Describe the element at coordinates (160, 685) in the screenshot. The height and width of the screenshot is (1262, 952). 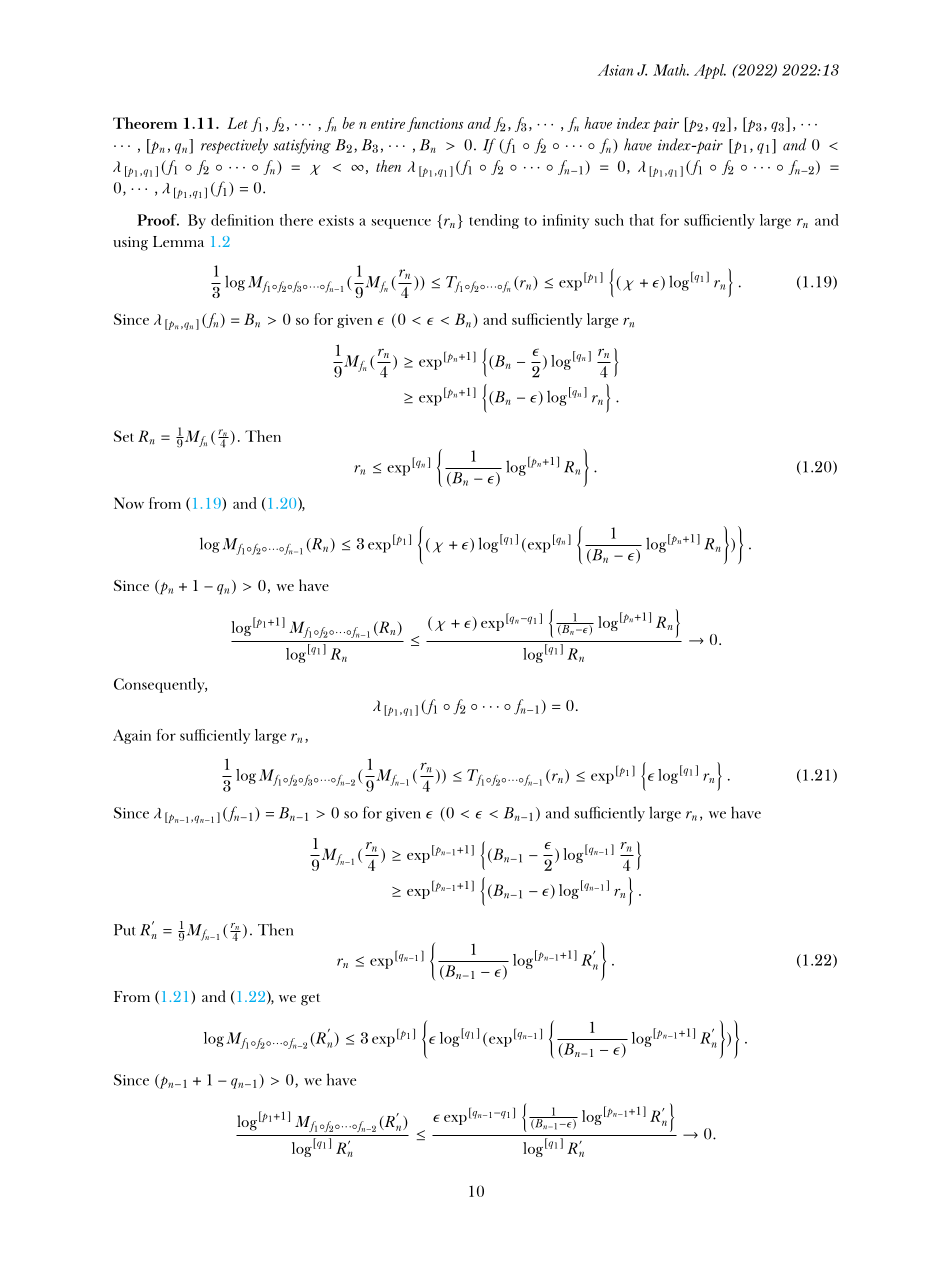
I see `Consequently` at that location.
